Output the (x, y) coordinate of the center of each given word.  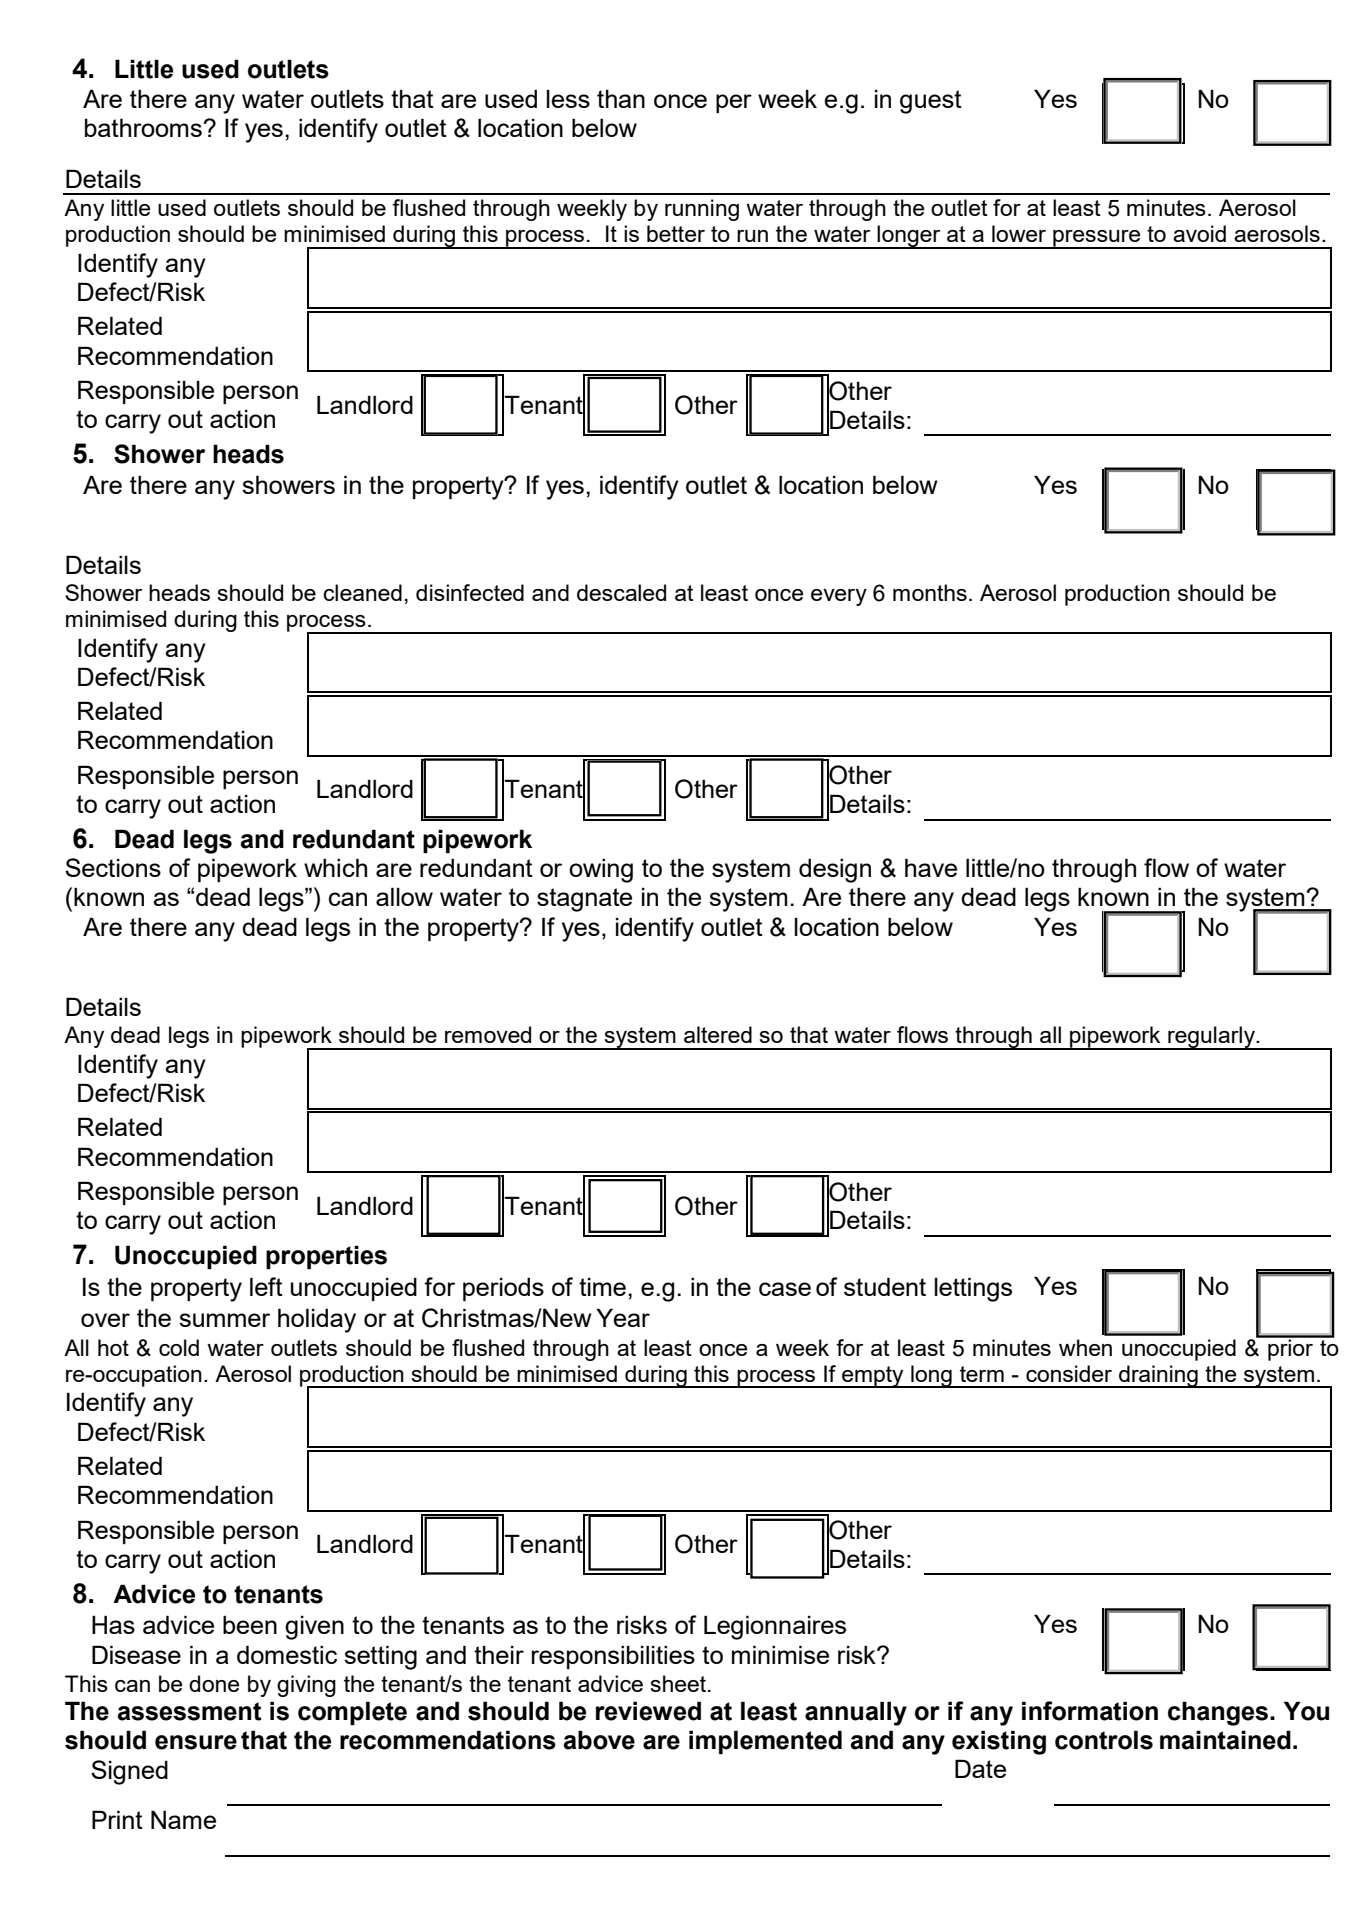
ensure (196, 1742)
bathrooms (143, 127)
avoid (1199, 233)
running (702, 210)
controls (1104, 1740)
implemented (765, 1742)
